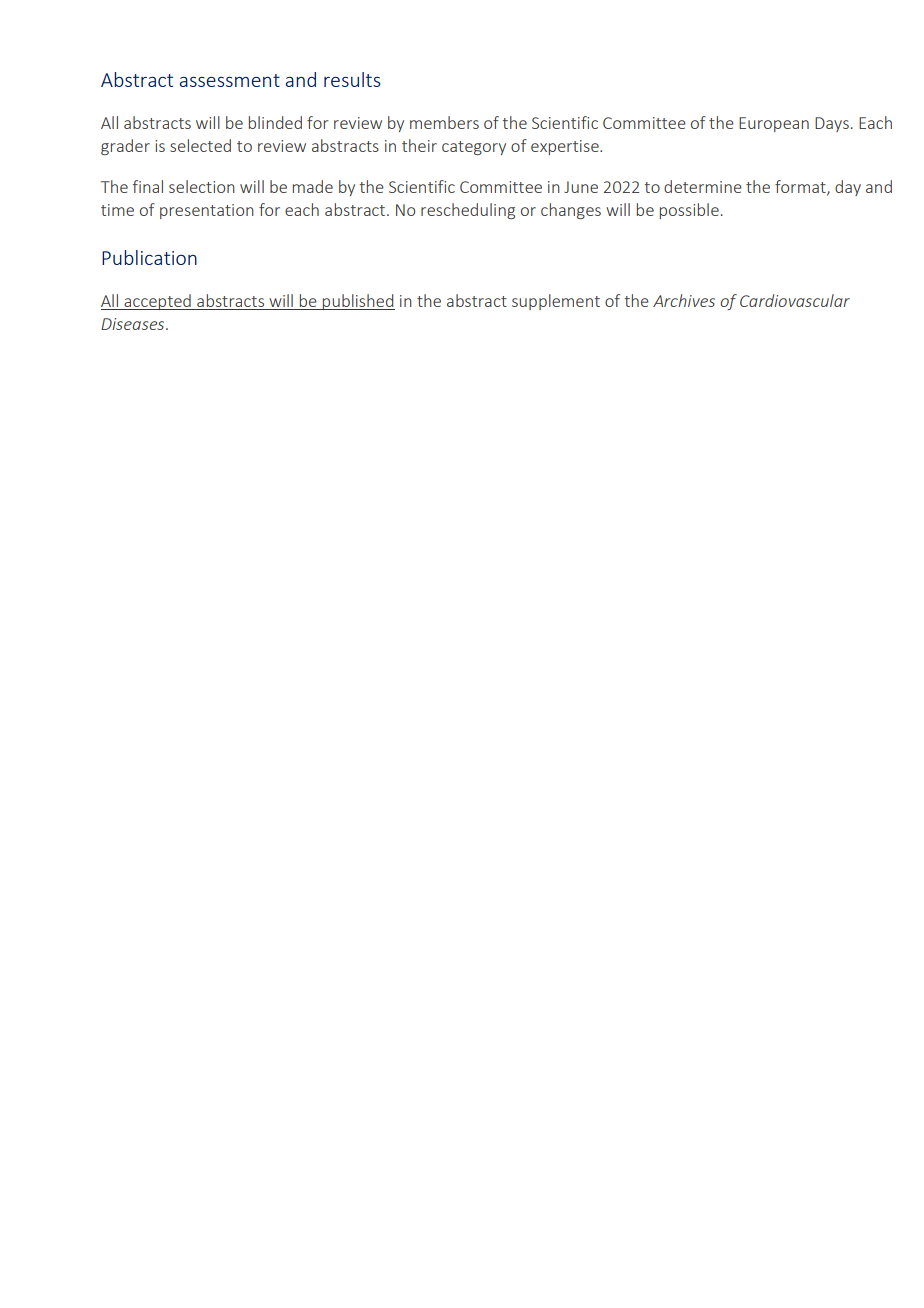  Describe the element at coordinates (774, 124) in the image. I see `European` at that location.
